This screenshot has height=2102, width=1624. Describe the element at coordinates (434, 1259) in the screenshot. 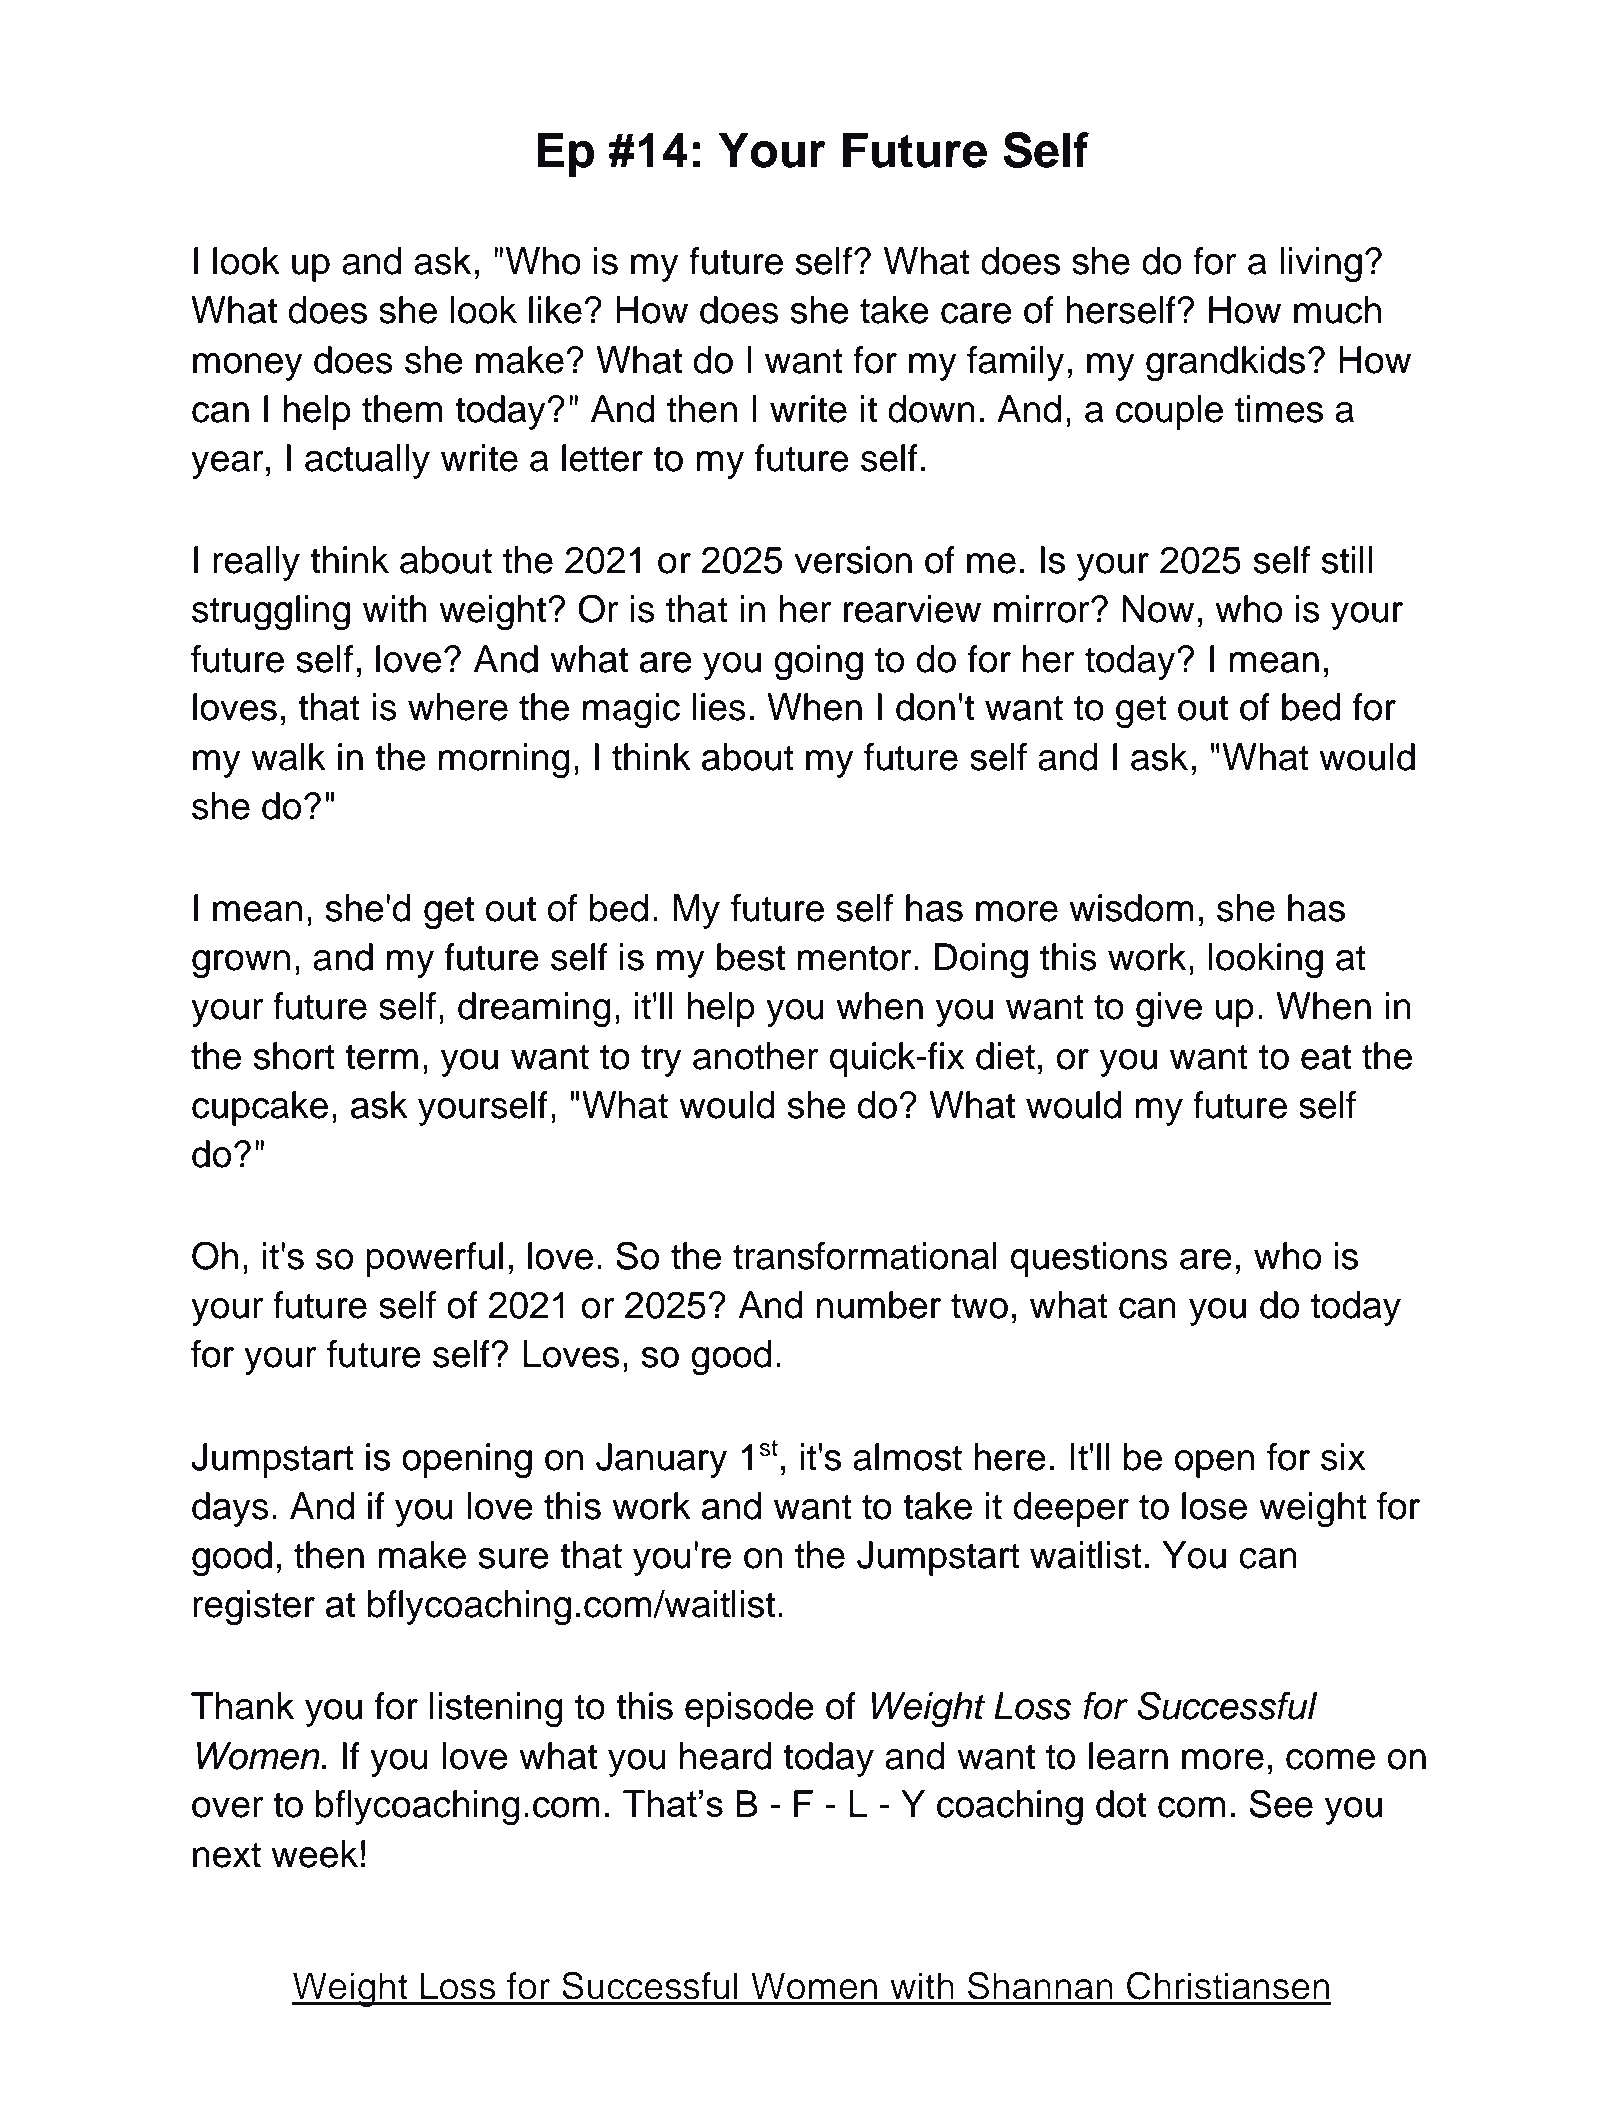

I see `powerful` at that location.
